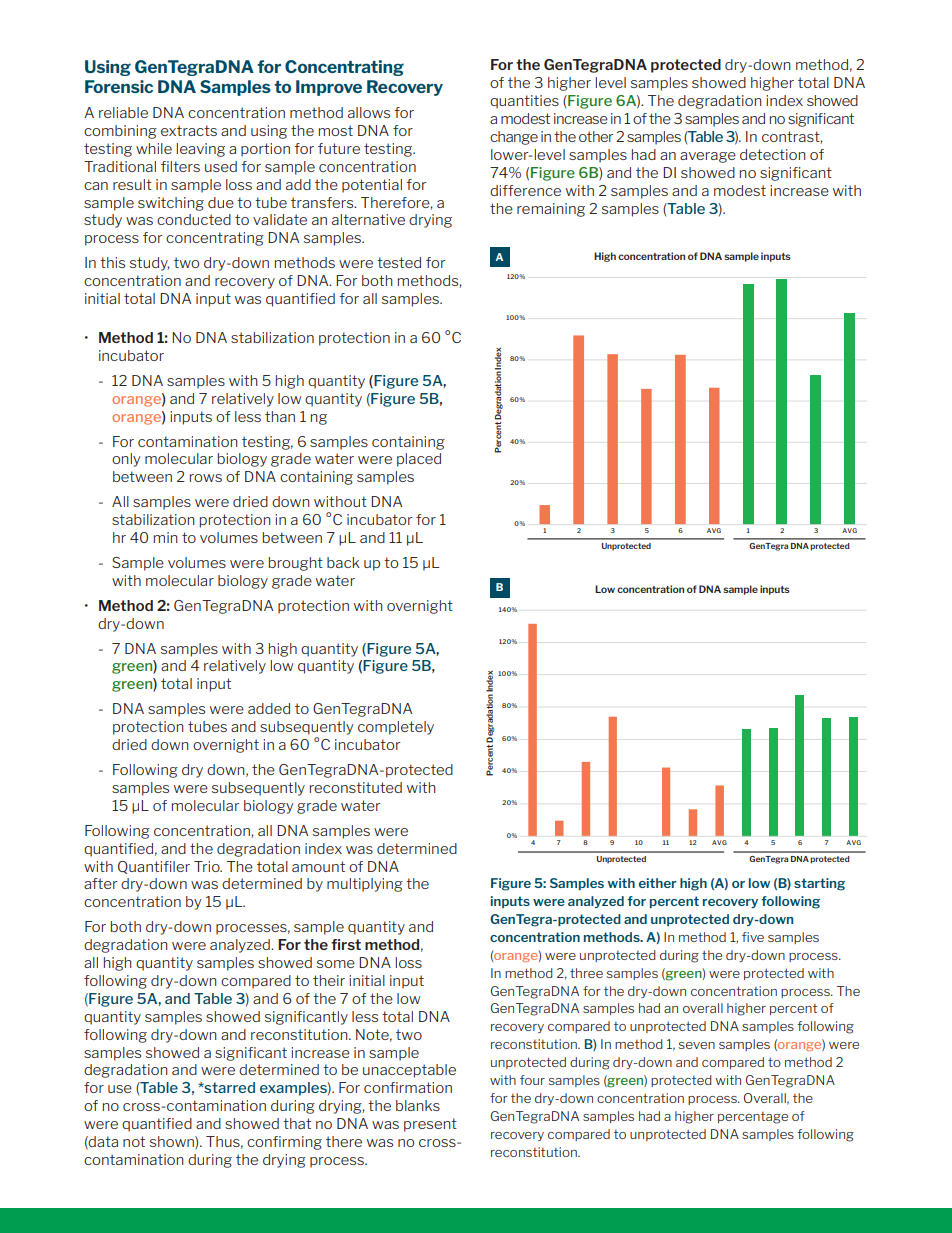  I want to click on present, so click(430, 1125).
